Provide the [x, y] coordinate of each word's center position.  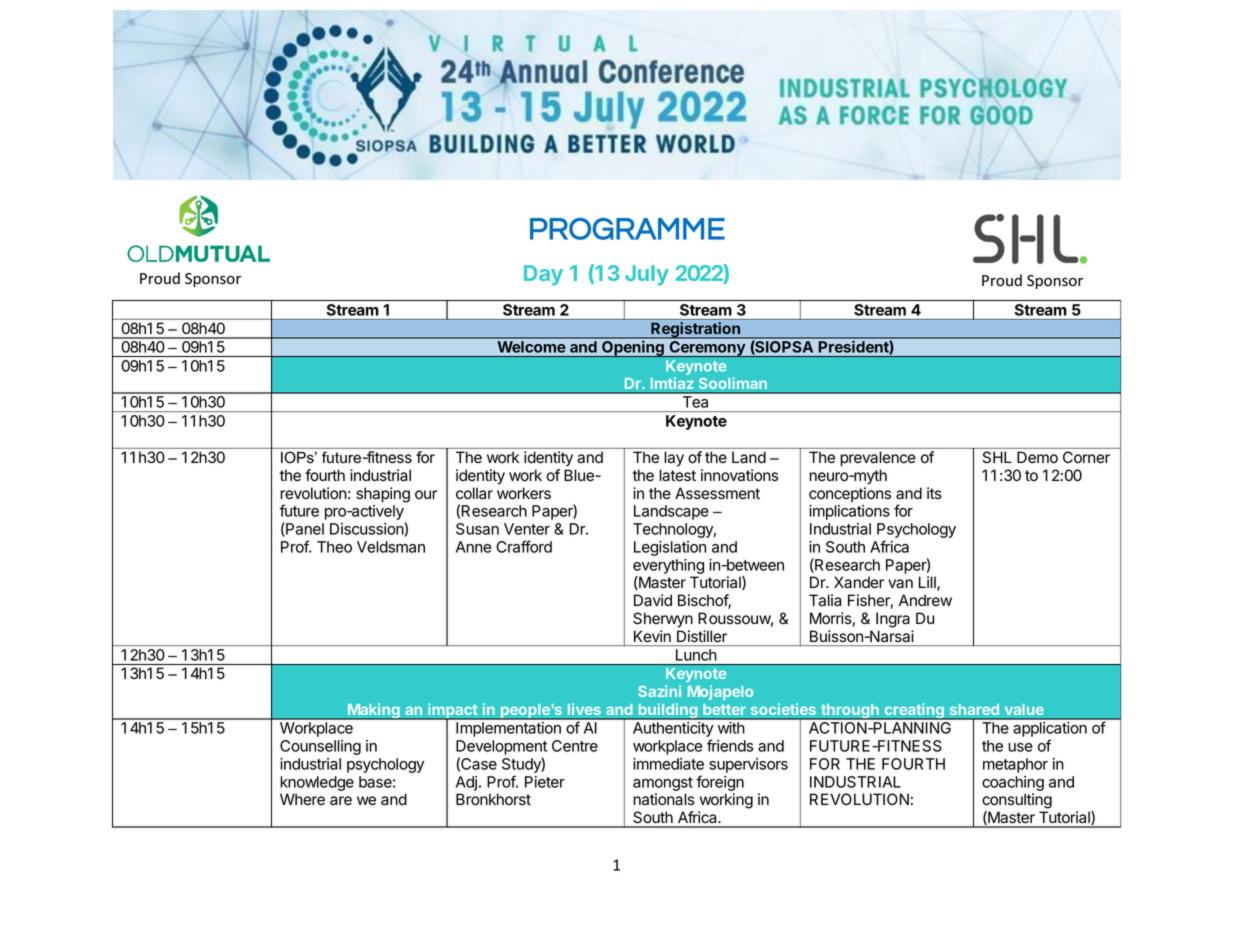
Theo [334, 547]
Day [543, 275]
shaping [383, 495]
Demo [1037, 457]
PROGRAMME [627, 229]
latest [677, 475]
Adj [466, 783]
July [647, 275]
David [653, 600]
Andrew [925, 600]
